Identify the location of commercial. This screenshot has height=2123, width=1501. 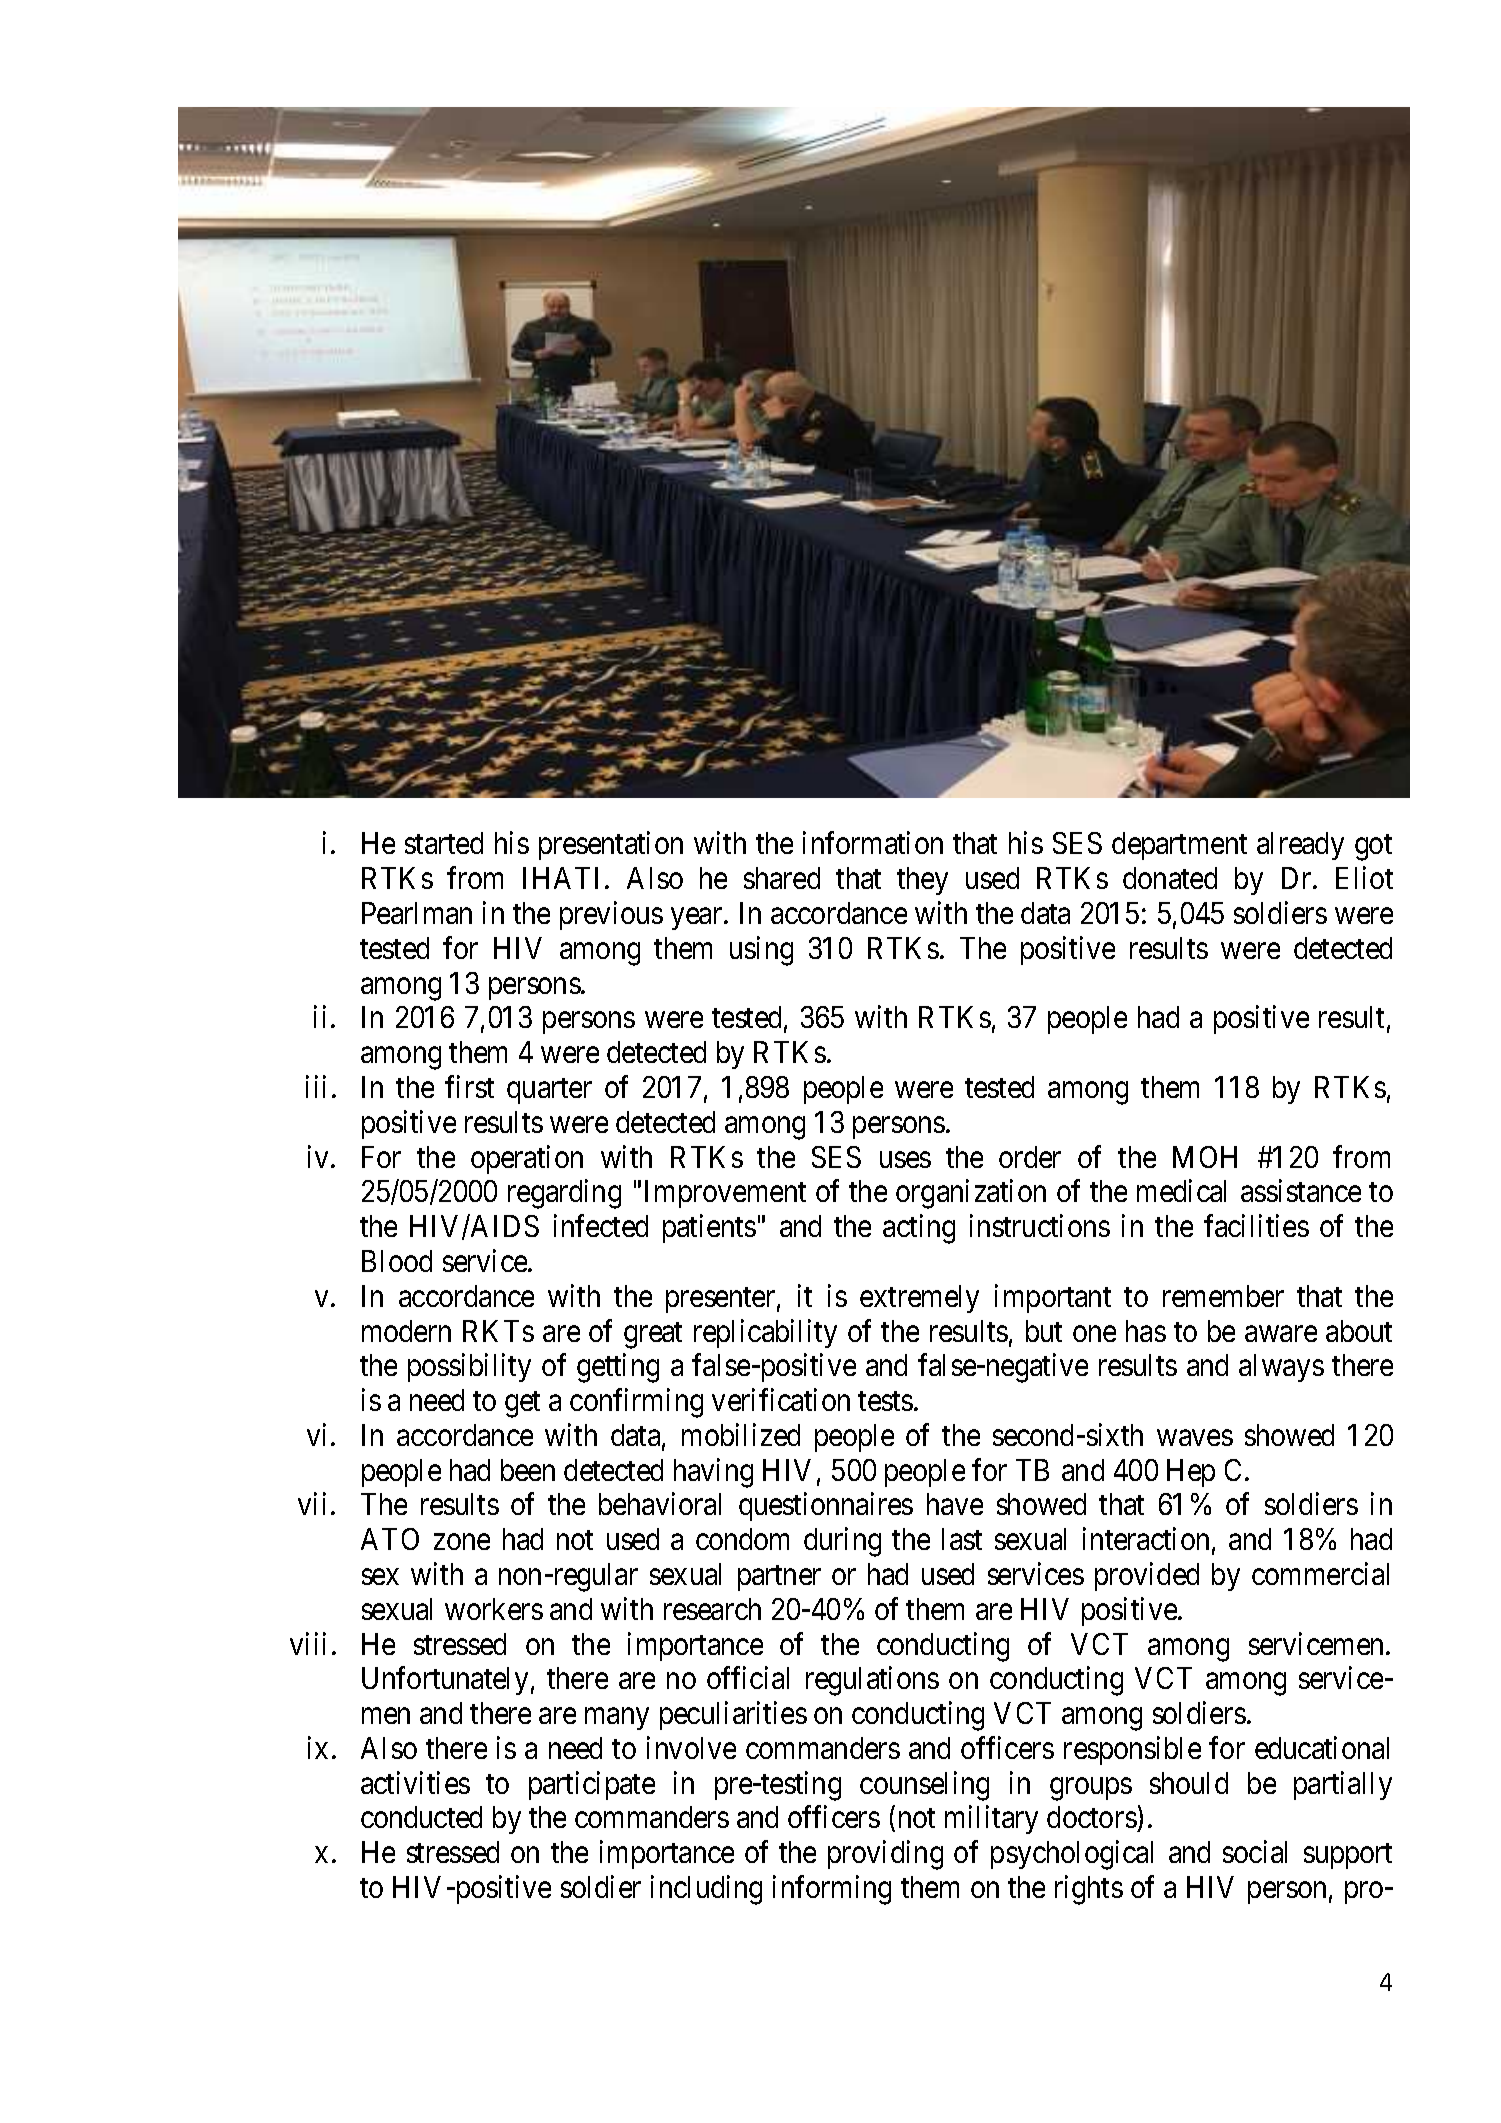
(1320, 1573).
